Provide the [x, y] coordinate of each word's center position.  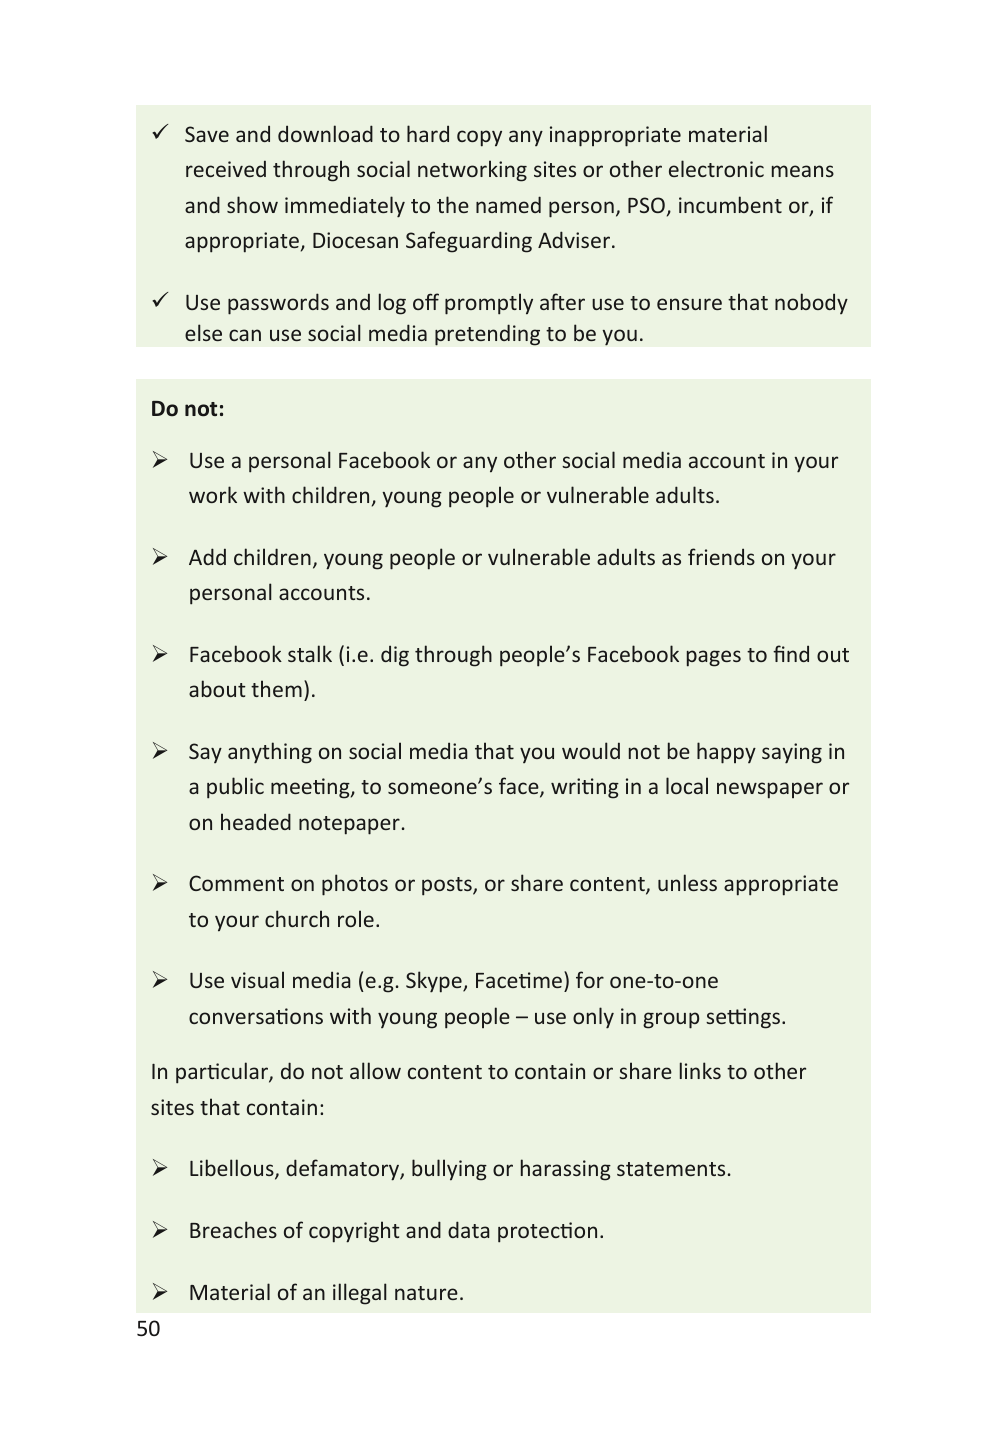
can [245, 335]
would [591, 750]
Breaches [233, 1229]
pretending [487, 335]
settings [744, 1018]
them [276, 688]
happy [726, 753]
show [252, 204]
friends [721, 556]
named [508, 204]
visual [257, 979]
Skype [435, 982]
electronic [716, 168]
